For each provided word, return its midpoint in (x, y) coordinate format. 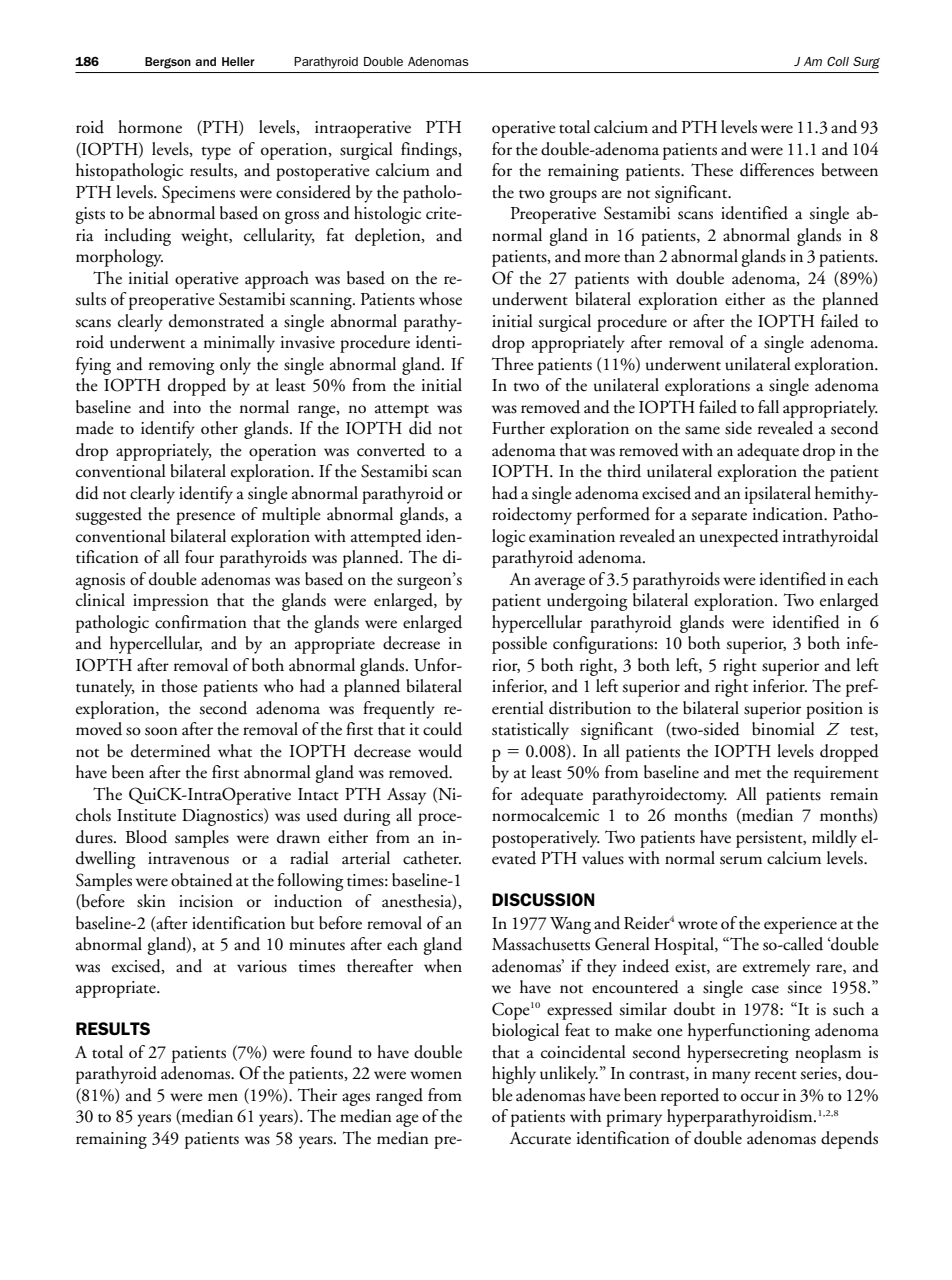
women (436, 1075)
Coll (838, 61)
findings (430, 151)
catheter (432, 858)
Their (317, 1095)
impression (171, 602)
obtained (202, 880)
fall (768, 407)
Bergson (168, 63)
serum (741, 860)
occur (760, 1097)
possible (519, 645)
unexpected (739, 538)
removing (182, 366)
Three (513, 364)
